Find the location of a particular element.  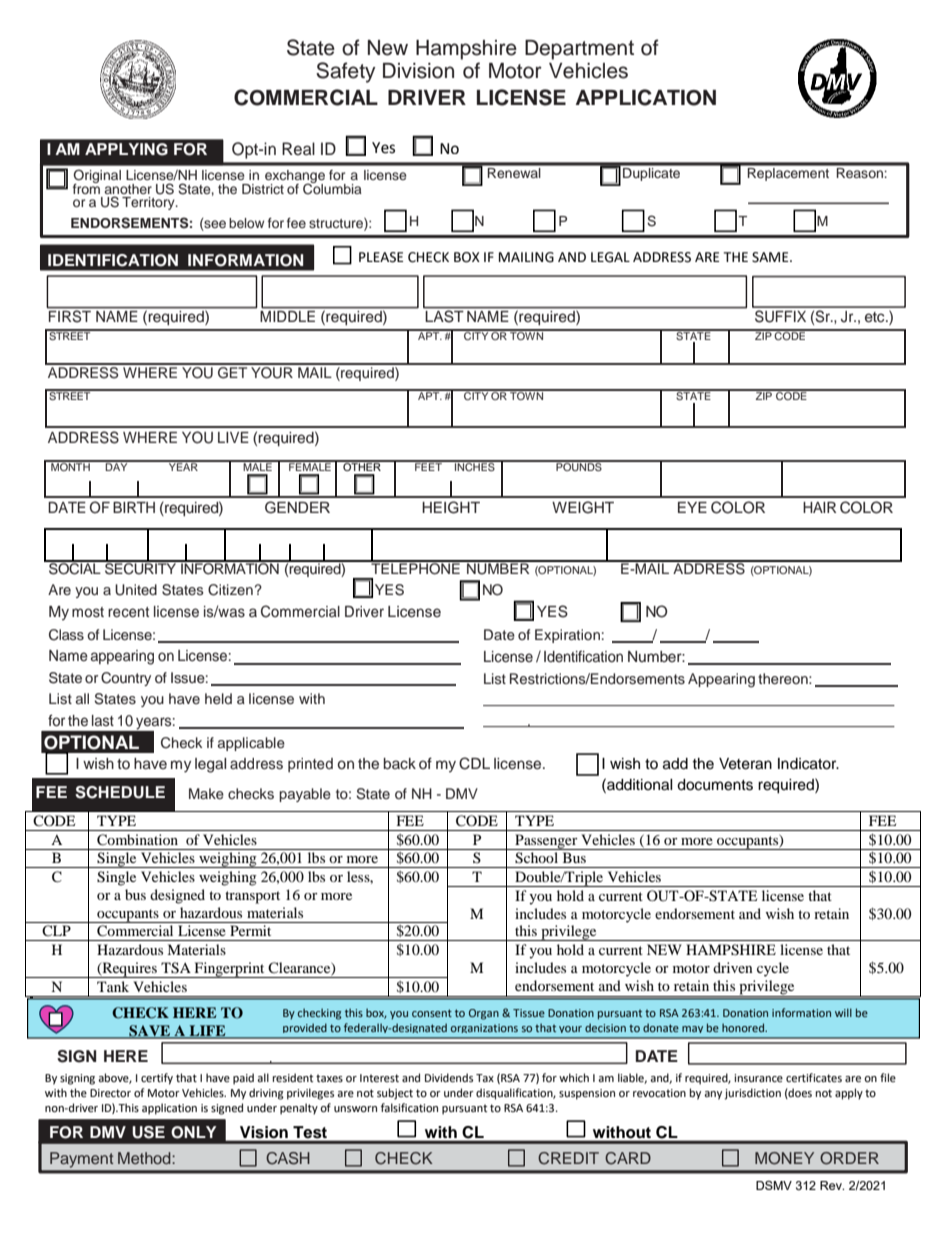

Expiration is located at coordinates (567, 636).
